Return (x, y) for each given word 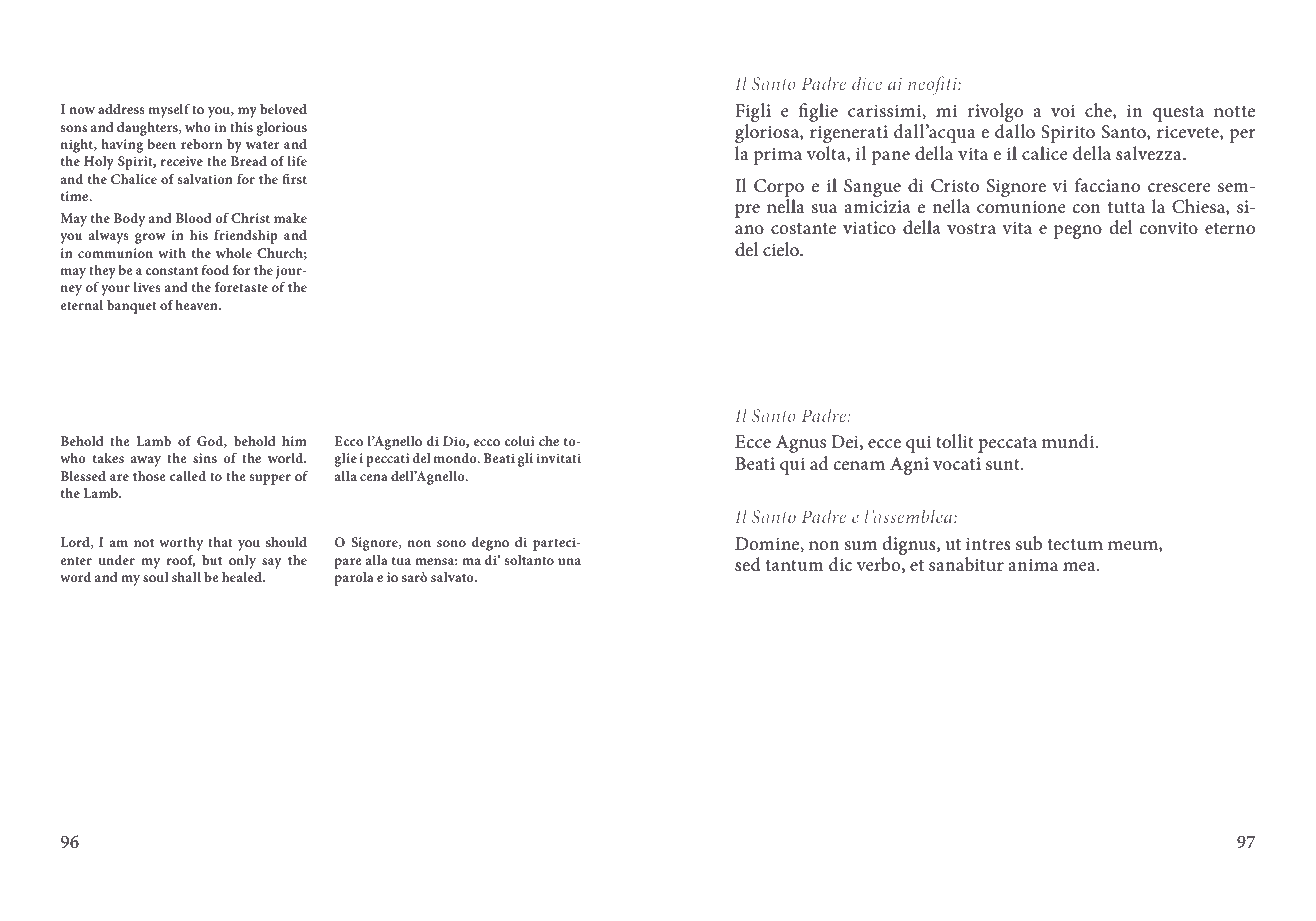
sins (205, 458)
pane (890, 158)
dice (867, 83)
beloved (283, 109)
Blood (193, 218)
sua (824, 209)
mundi (1069, 441)
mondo (456, 458)
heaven (197, 305)
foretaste (241, 287)
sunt (1004, 465)
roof (181, 561)
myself (169, 111)
